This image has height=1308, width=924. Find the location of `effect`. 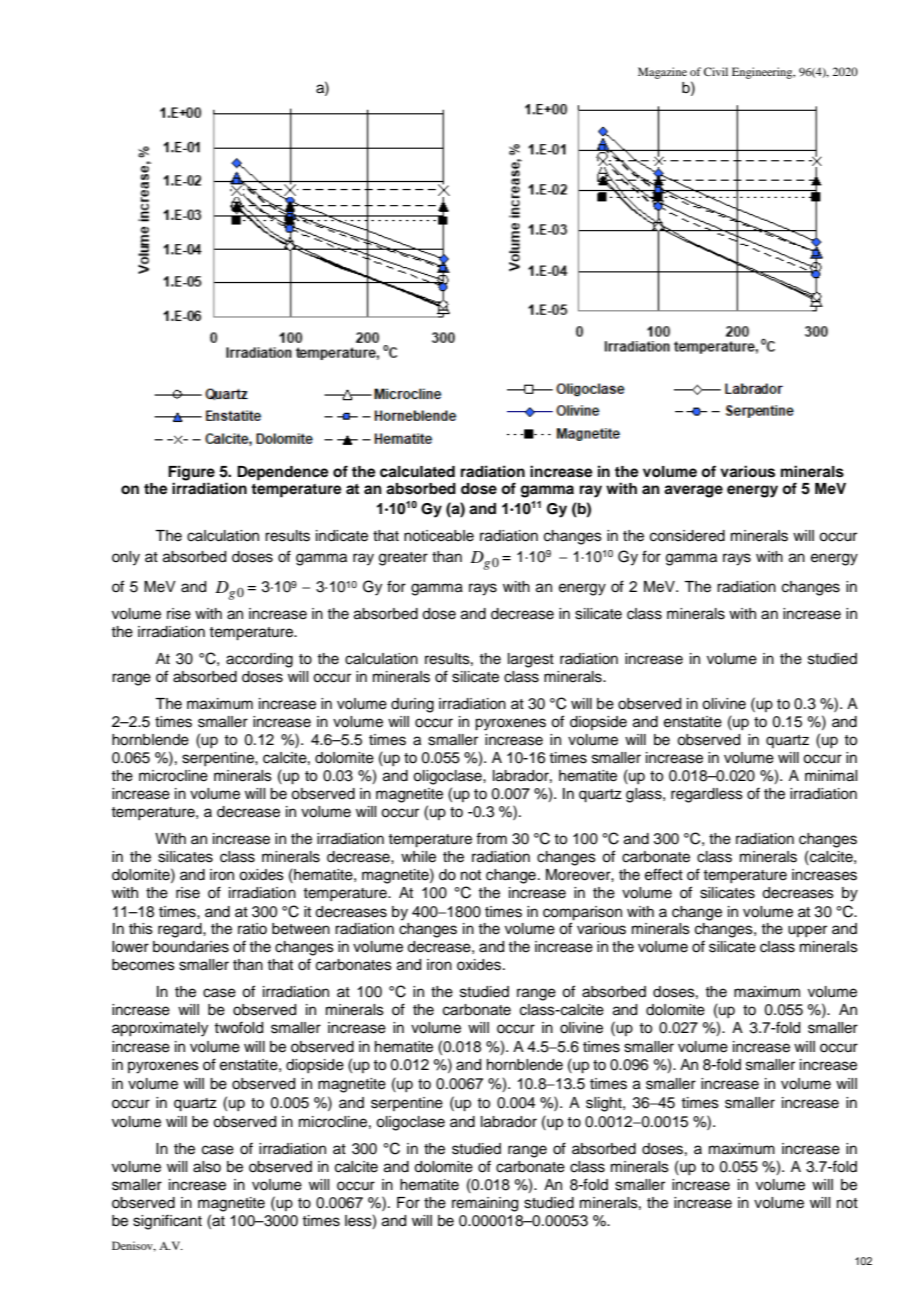

effect is located at coordinates (664, 874).
